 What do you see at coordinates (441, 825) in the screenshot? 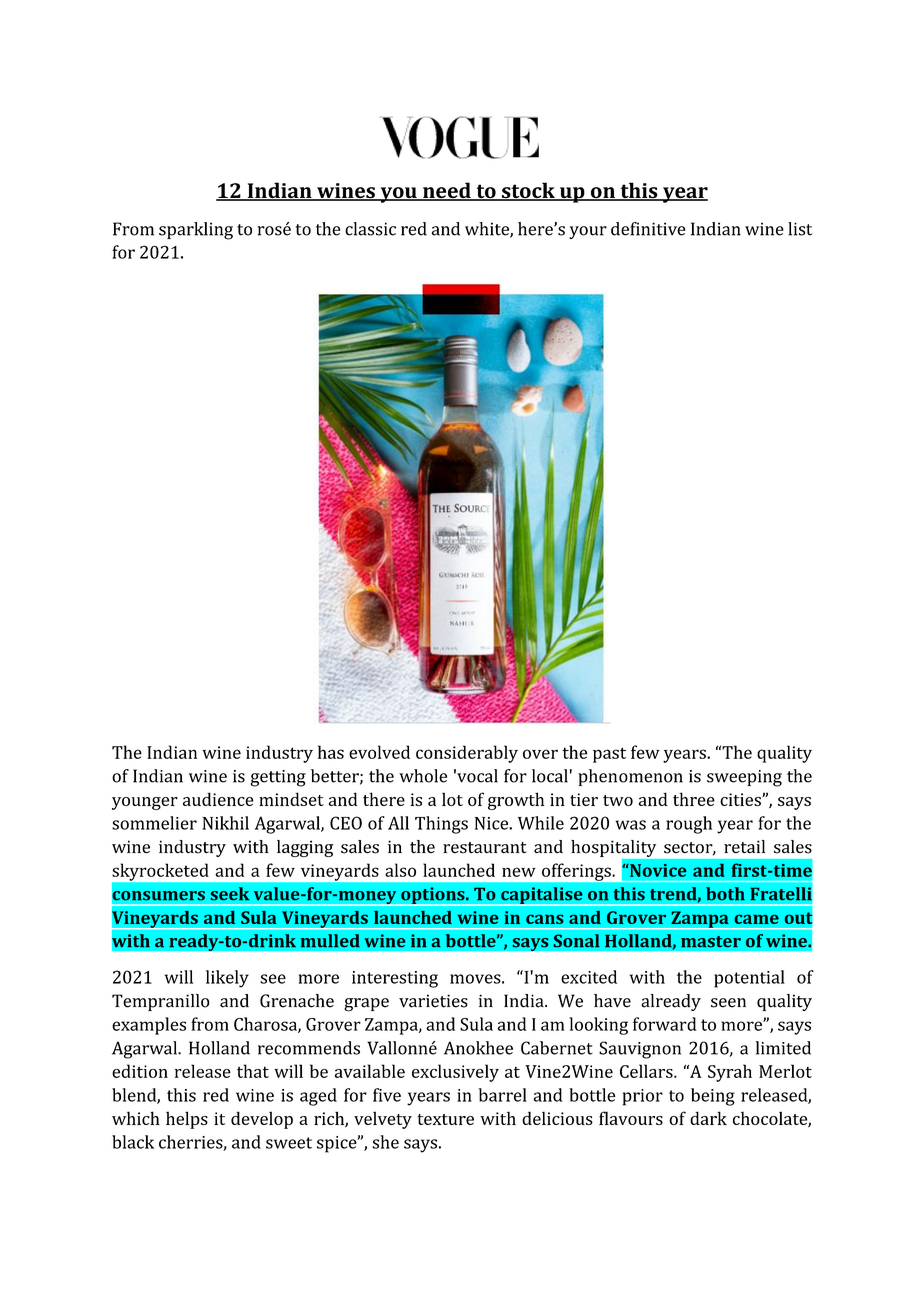
I see `Things` at bounding box center [441, 825].
